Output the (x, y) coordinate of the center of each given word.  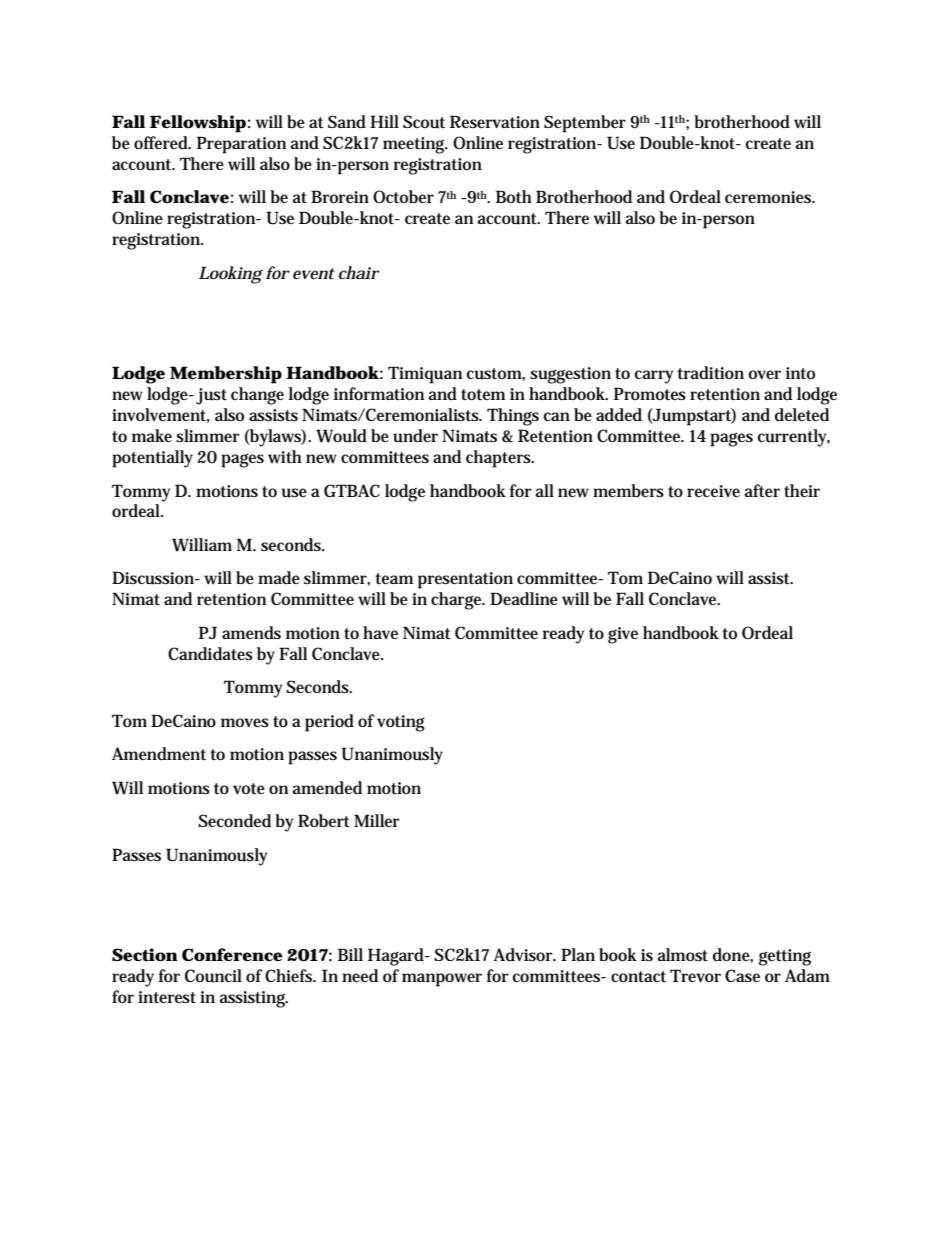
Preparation (241, 145)
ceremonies (770, 197)
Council (213, 976)
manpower (442, 980)
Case (742, 975)
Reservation (495, 122)
